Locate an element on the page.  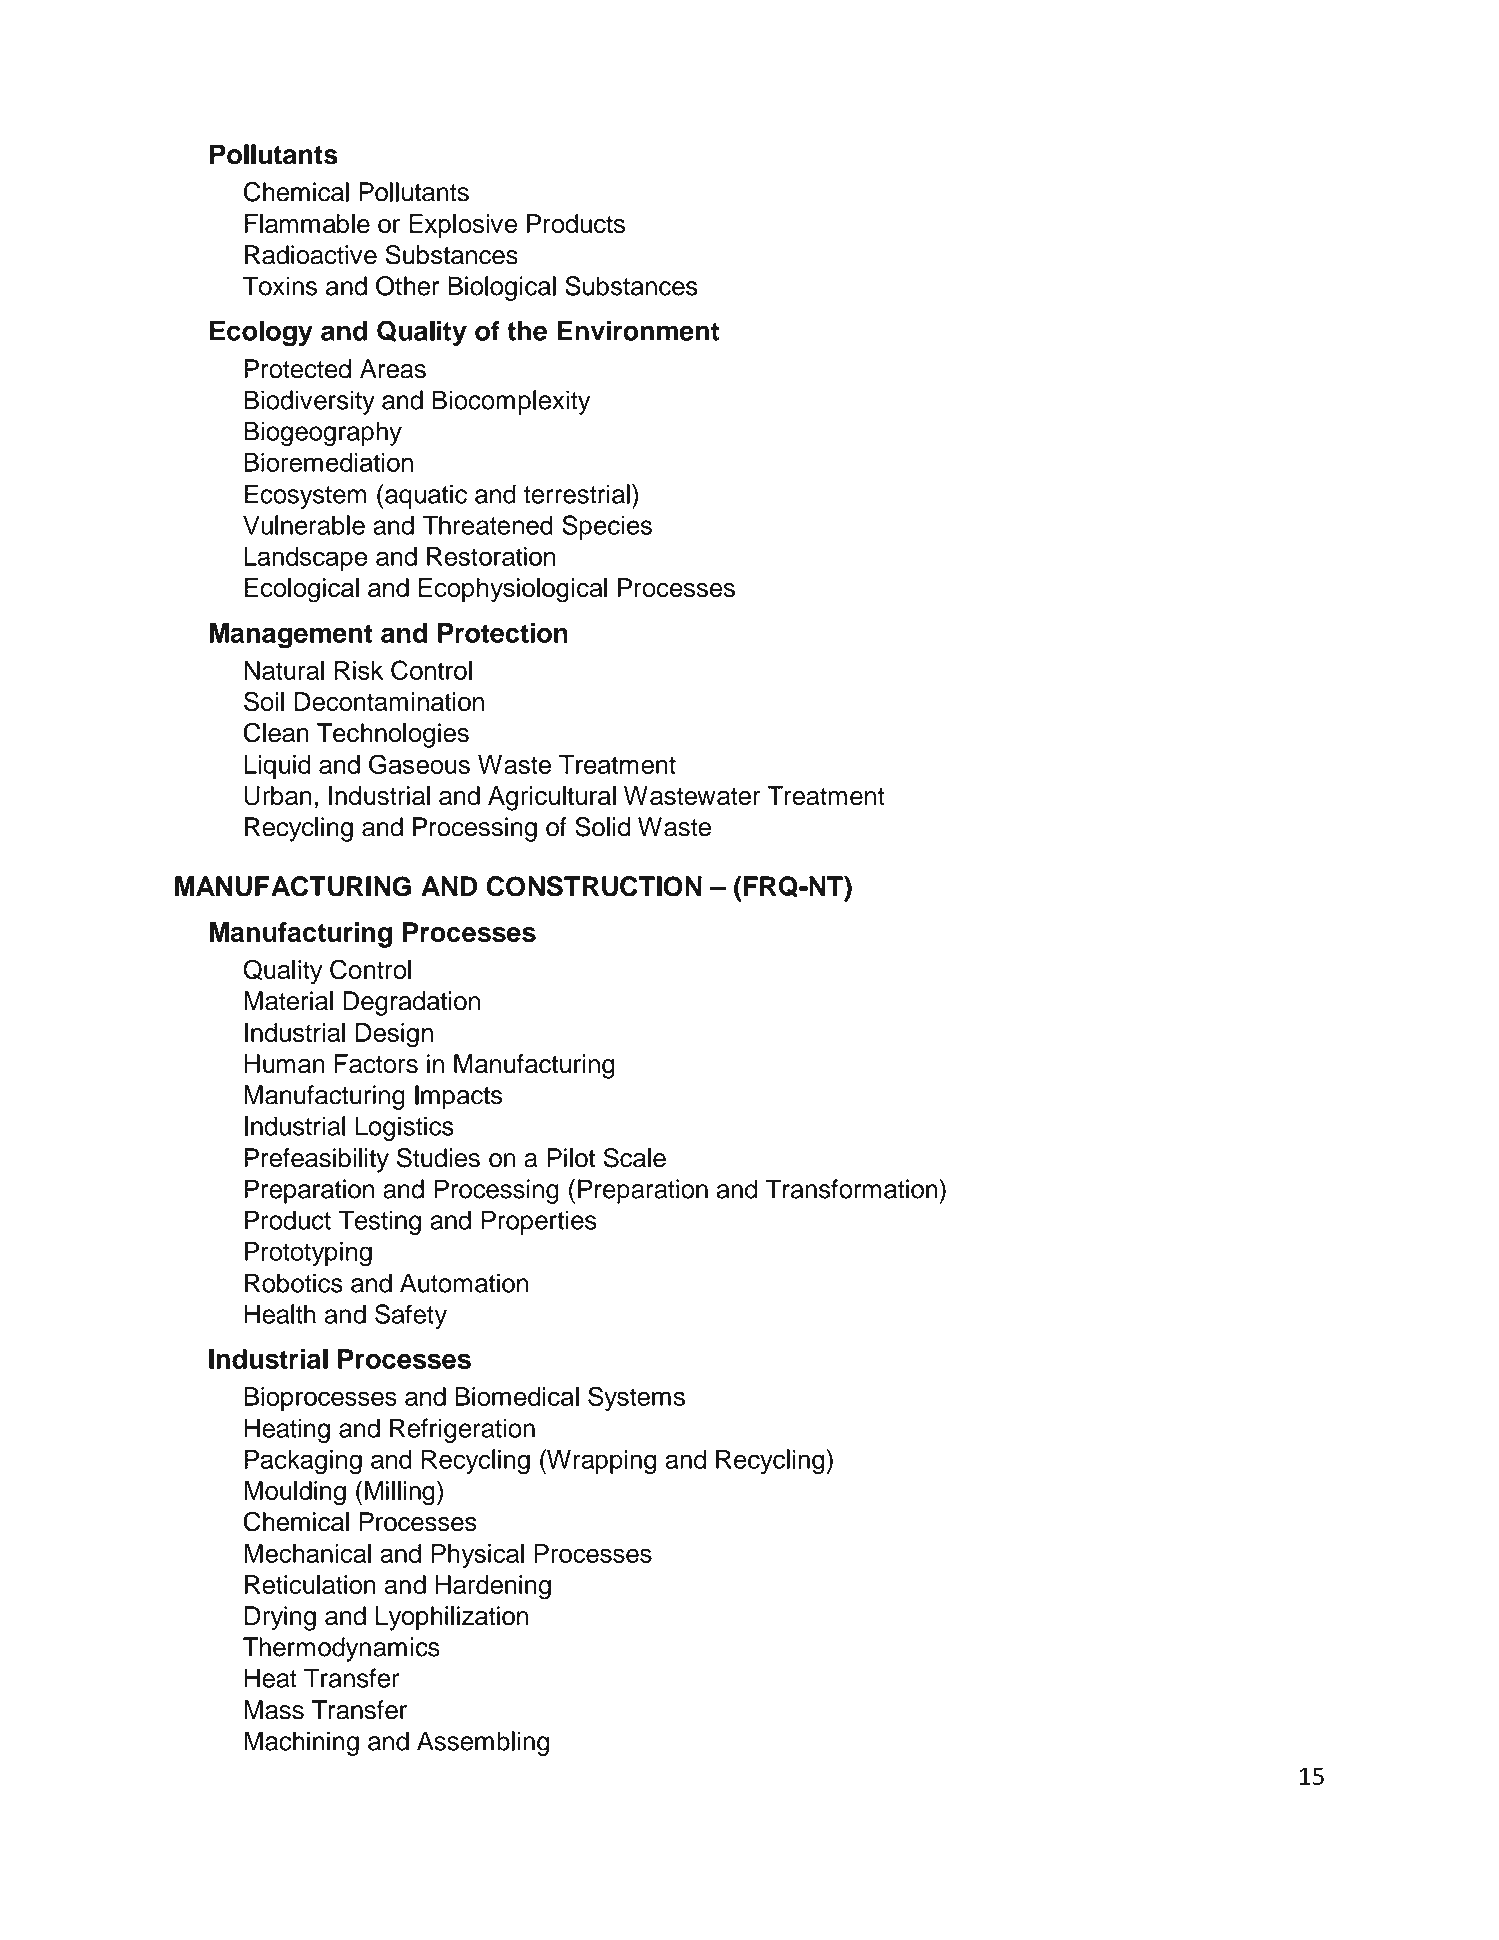
Biological is located at coordinates (502, 288).
